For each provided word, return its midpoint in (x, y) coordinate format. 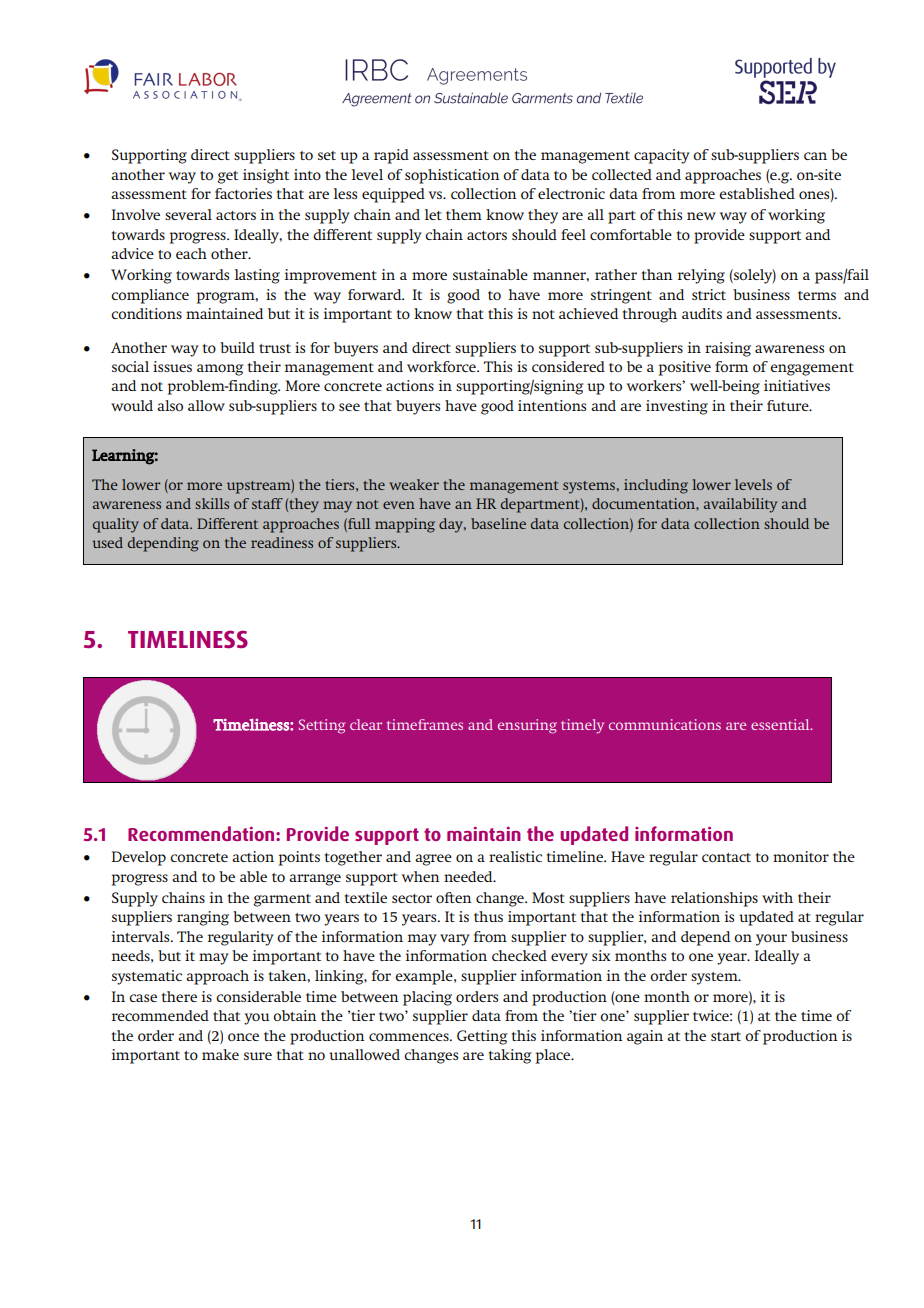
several (188, 214)
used (107, 542)
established (757, 193)
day (452, 525)
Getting (482, 1037)
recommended (160, 1015)
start (726, 1036)
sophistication (452, 176)
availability (740, 505)
